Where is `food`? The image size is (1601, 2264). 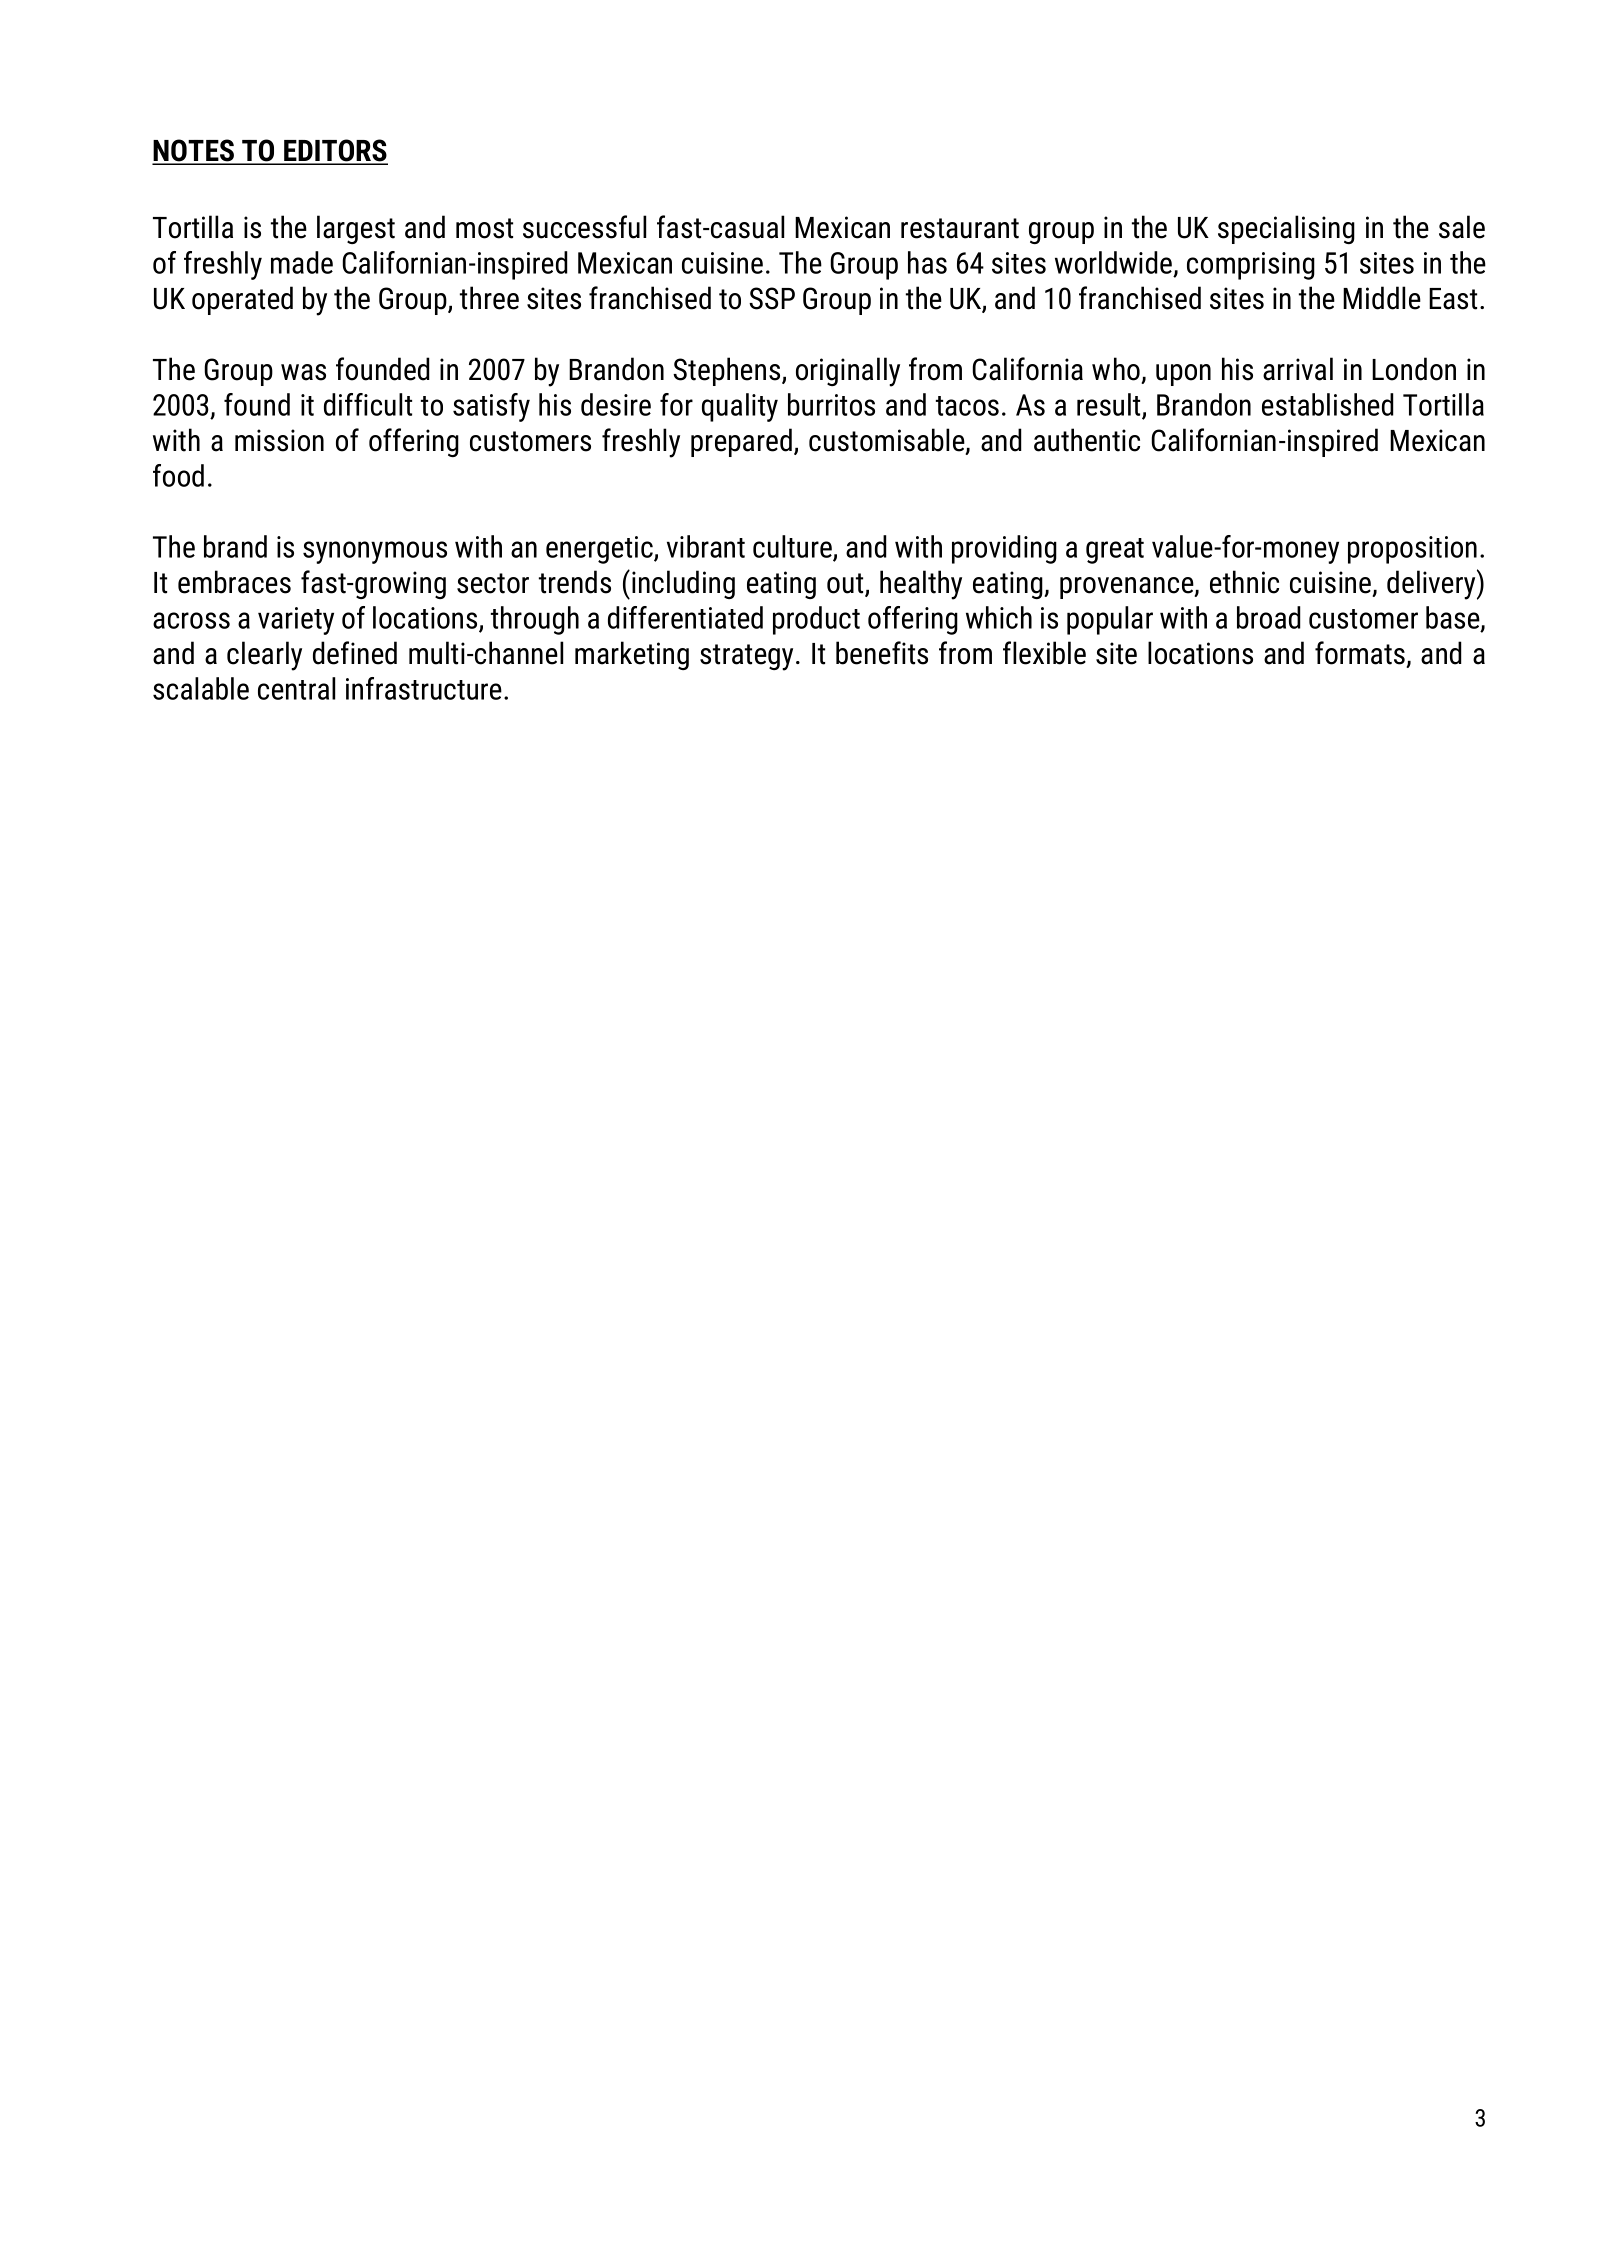
food is located at coordinates (178, 475).
